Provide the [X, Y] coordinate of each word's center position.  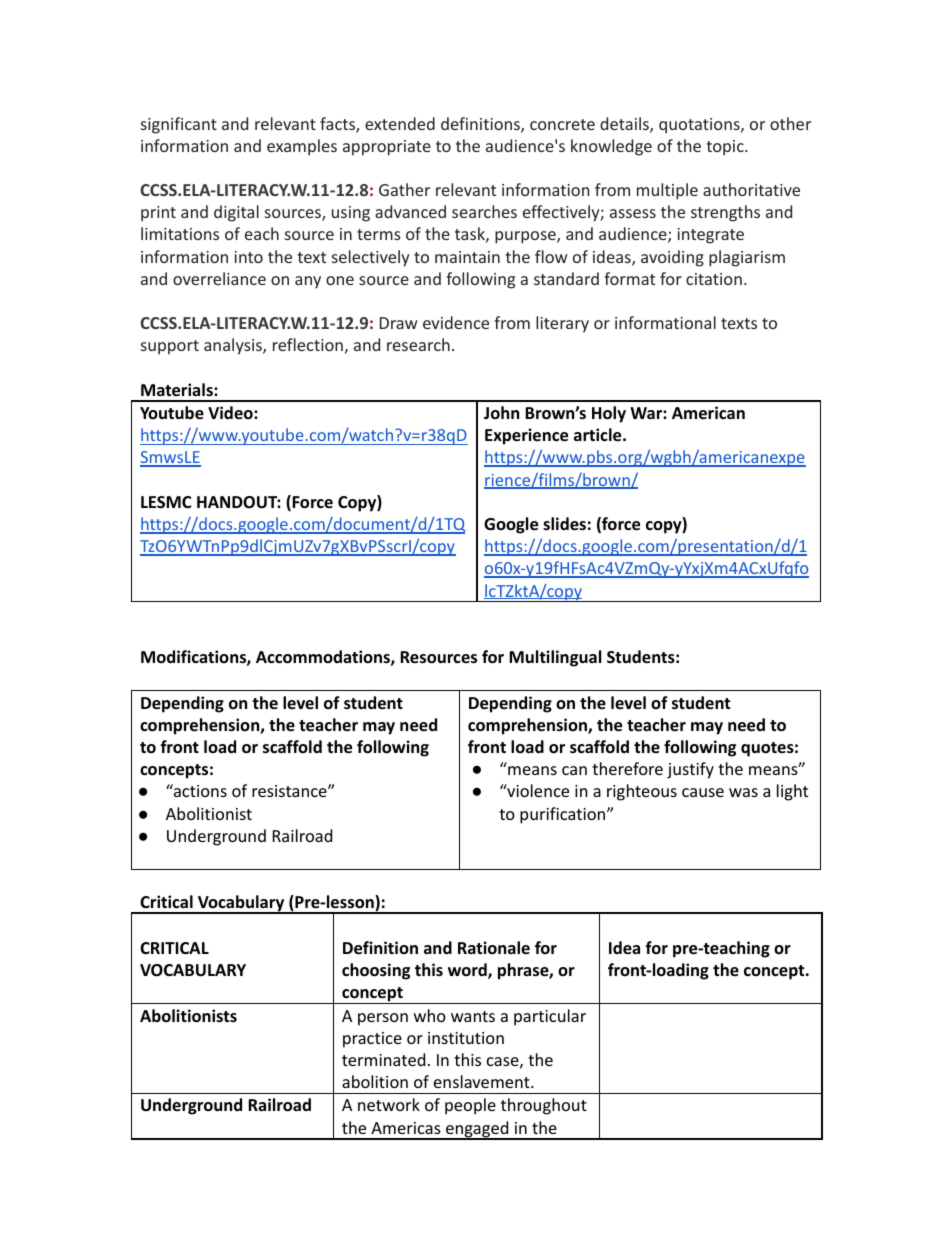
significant [179, 125]
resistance [290, 791]
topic [726, 148]
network [389, 1104]
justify [690, 770]
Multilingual [555, 658]
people [470, 1106]
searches [484, 211]
